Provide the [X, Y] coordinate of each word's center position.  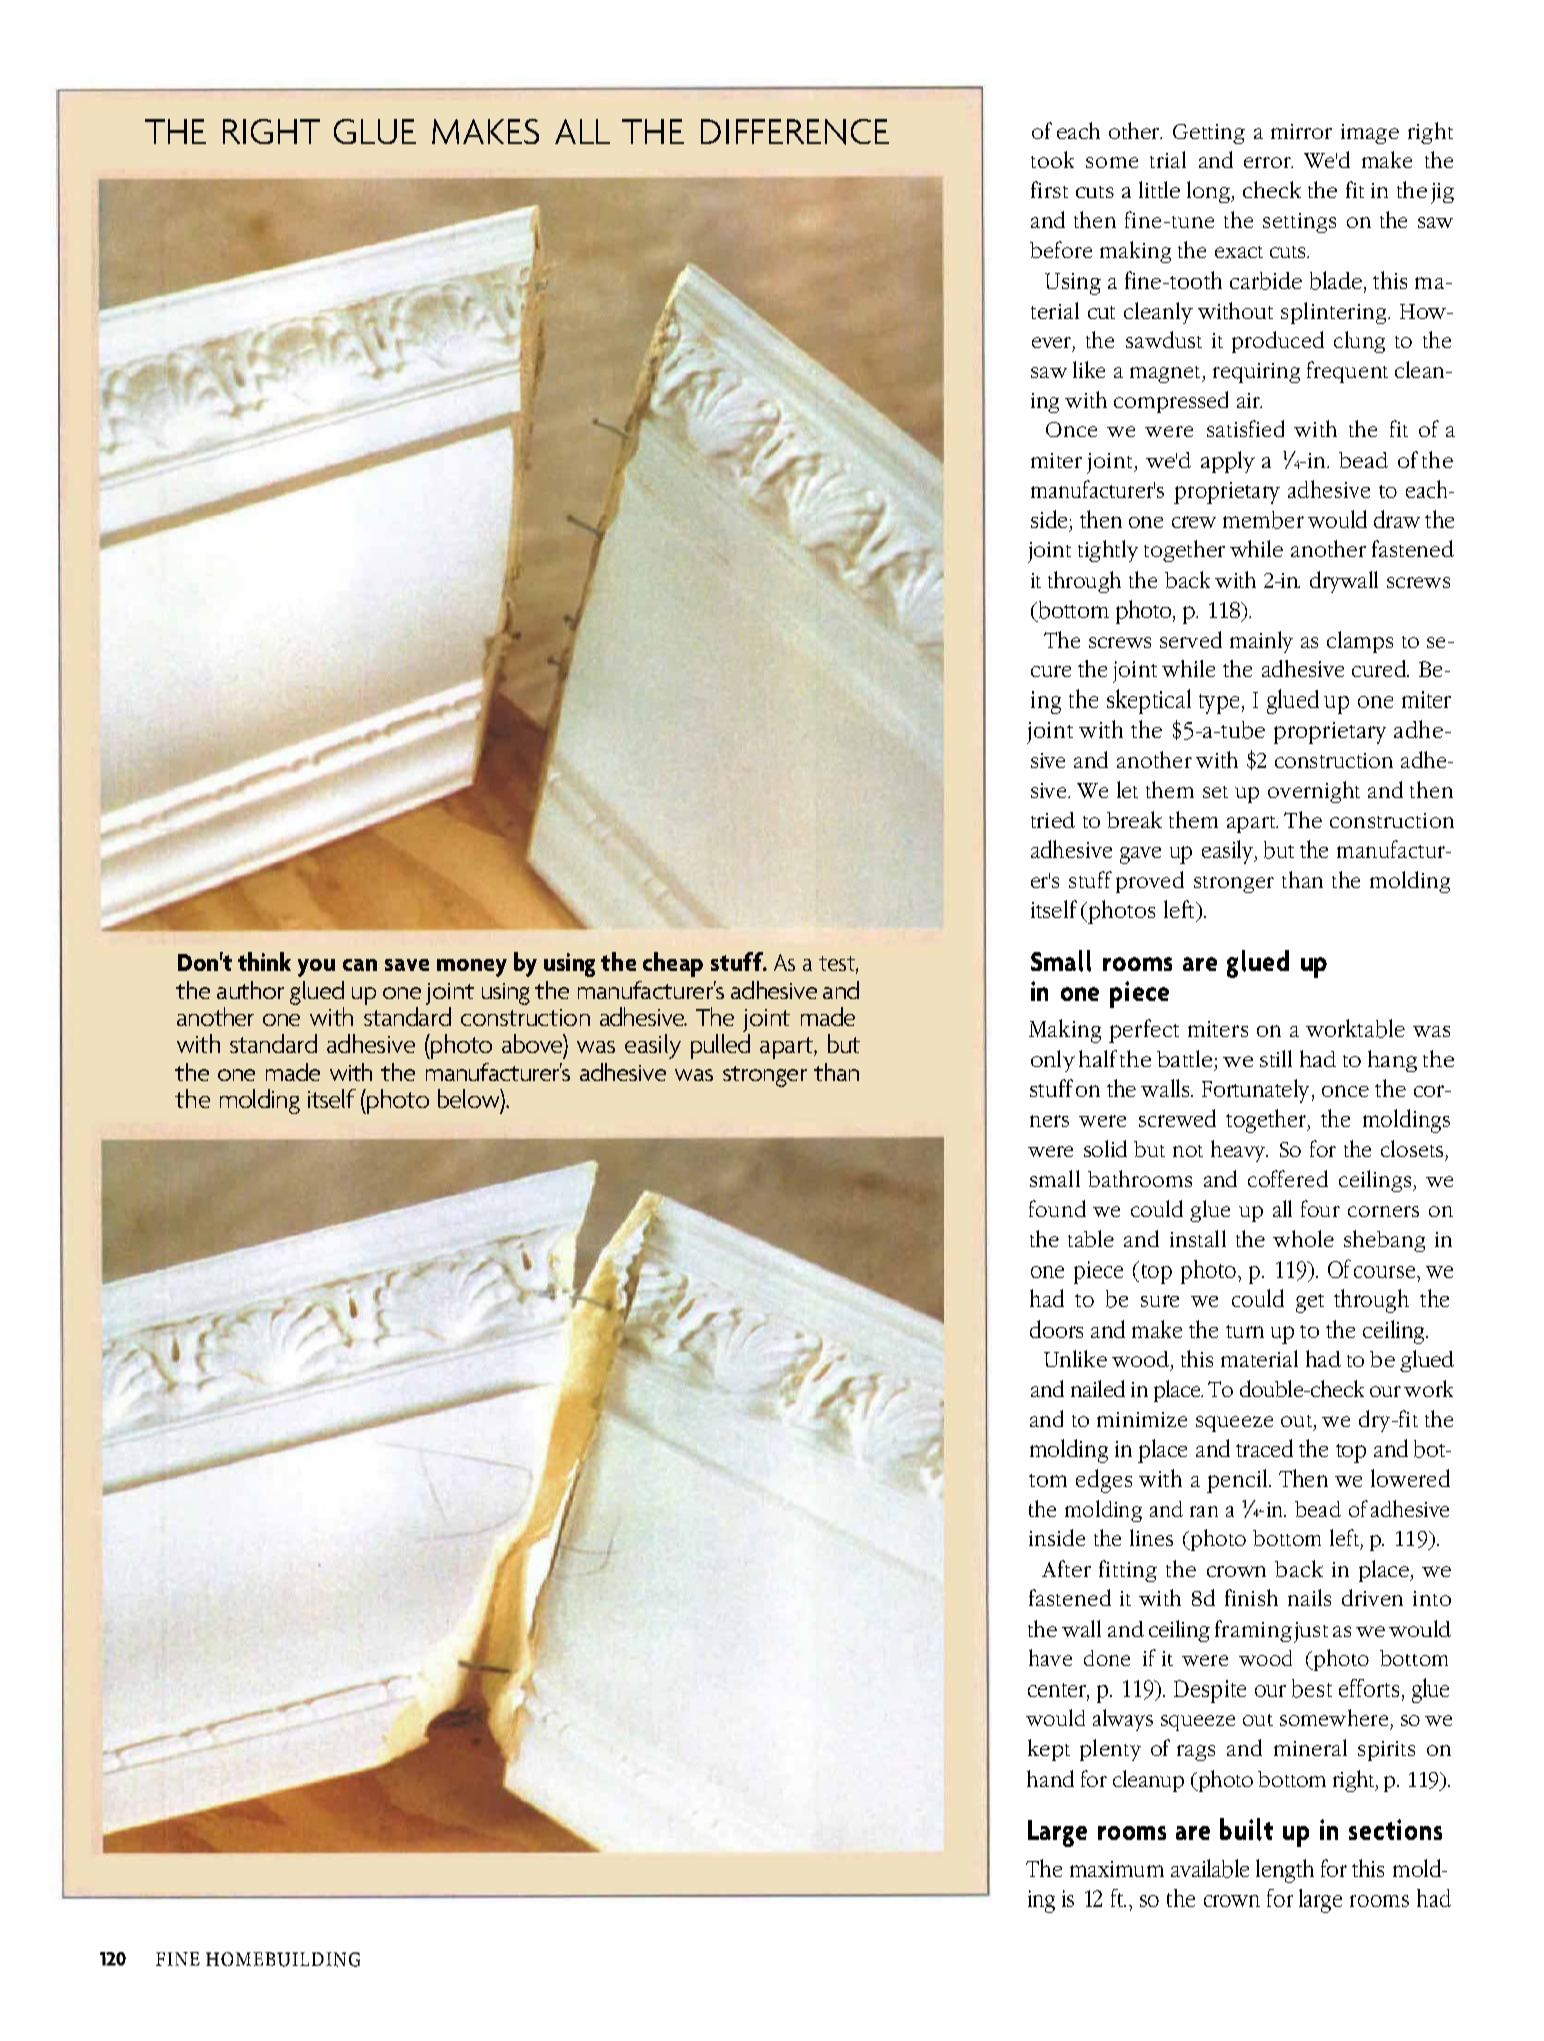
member [1263, 520]
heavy [1239, 1151]
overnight [1314, 792]
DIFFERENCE [795, 132]
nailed [1098, 1388]
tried [1053, 820]
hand [1050, 1778]
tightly [1108, 551]
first [1049, 189]
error [1268, 162]
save [407, 965]
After [1066, 1568]
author [250, 990]
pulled [720, 1046]
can [360, 965]
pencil [1238, 1481]
